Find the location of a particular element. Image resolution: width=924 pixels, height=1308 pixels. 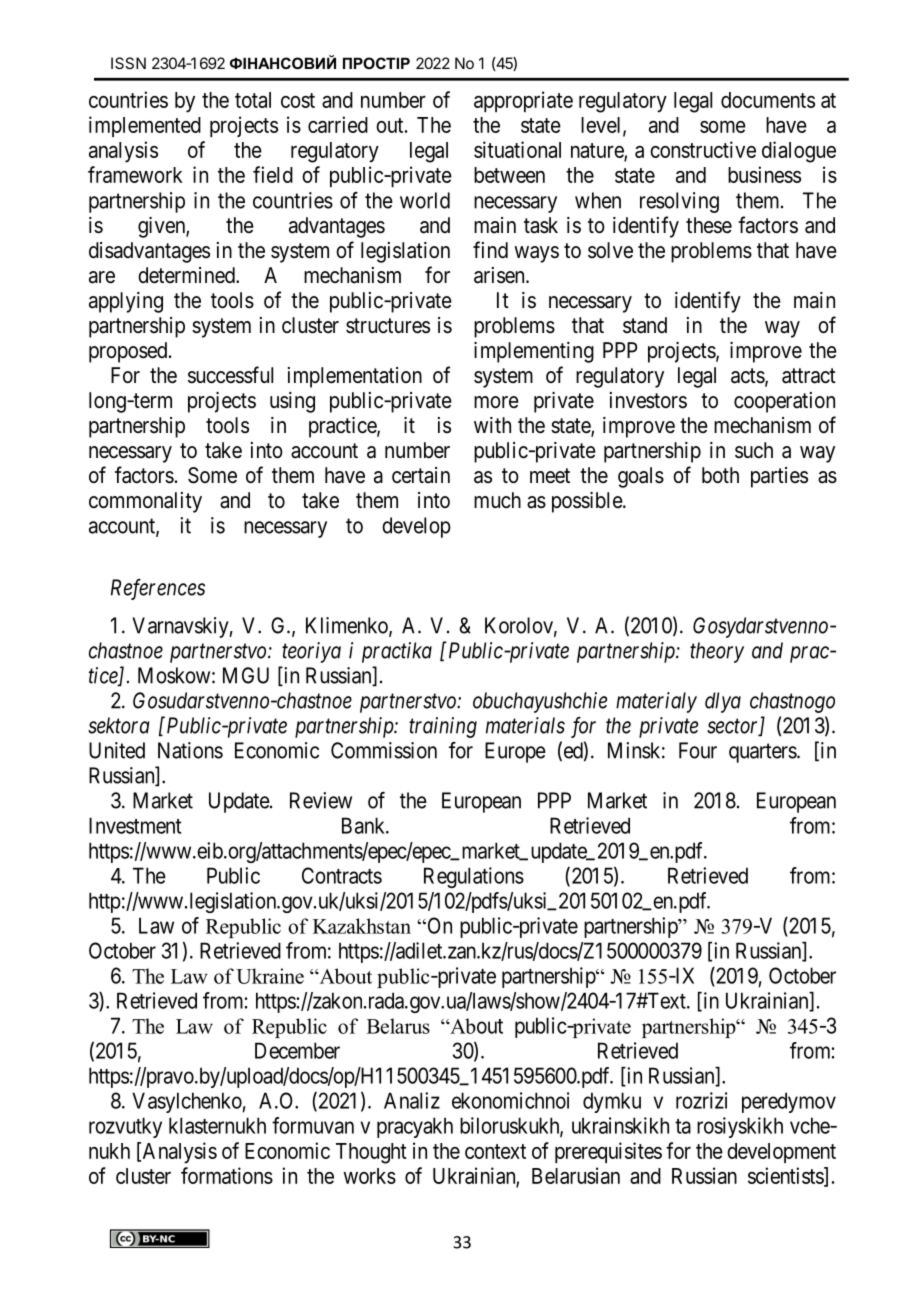

training is located at coordinates (443, 727).
